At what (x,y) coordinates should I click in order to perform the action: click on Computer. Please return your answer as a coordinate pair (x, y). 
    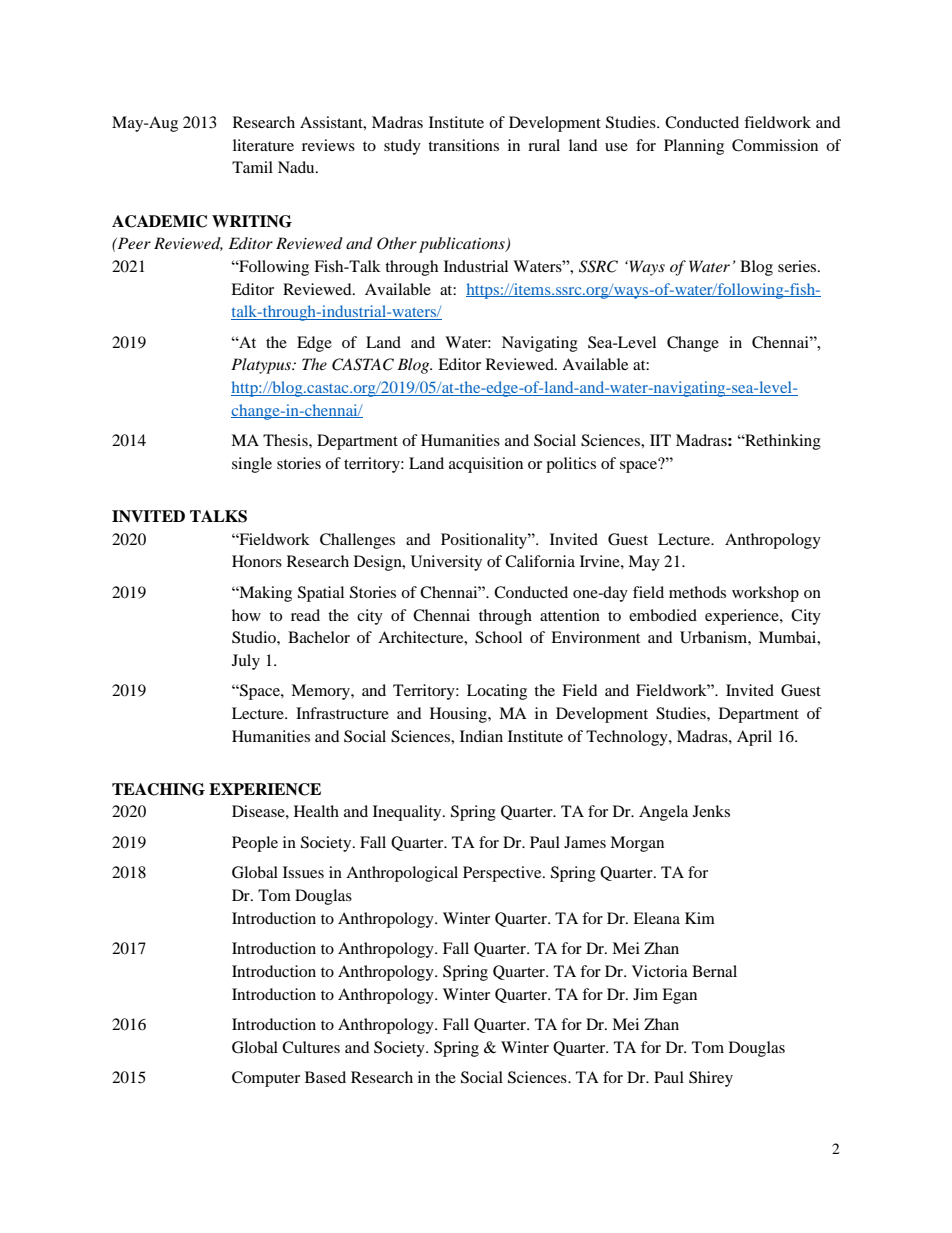
    Looking at the image, I should click on (266, 1079).
